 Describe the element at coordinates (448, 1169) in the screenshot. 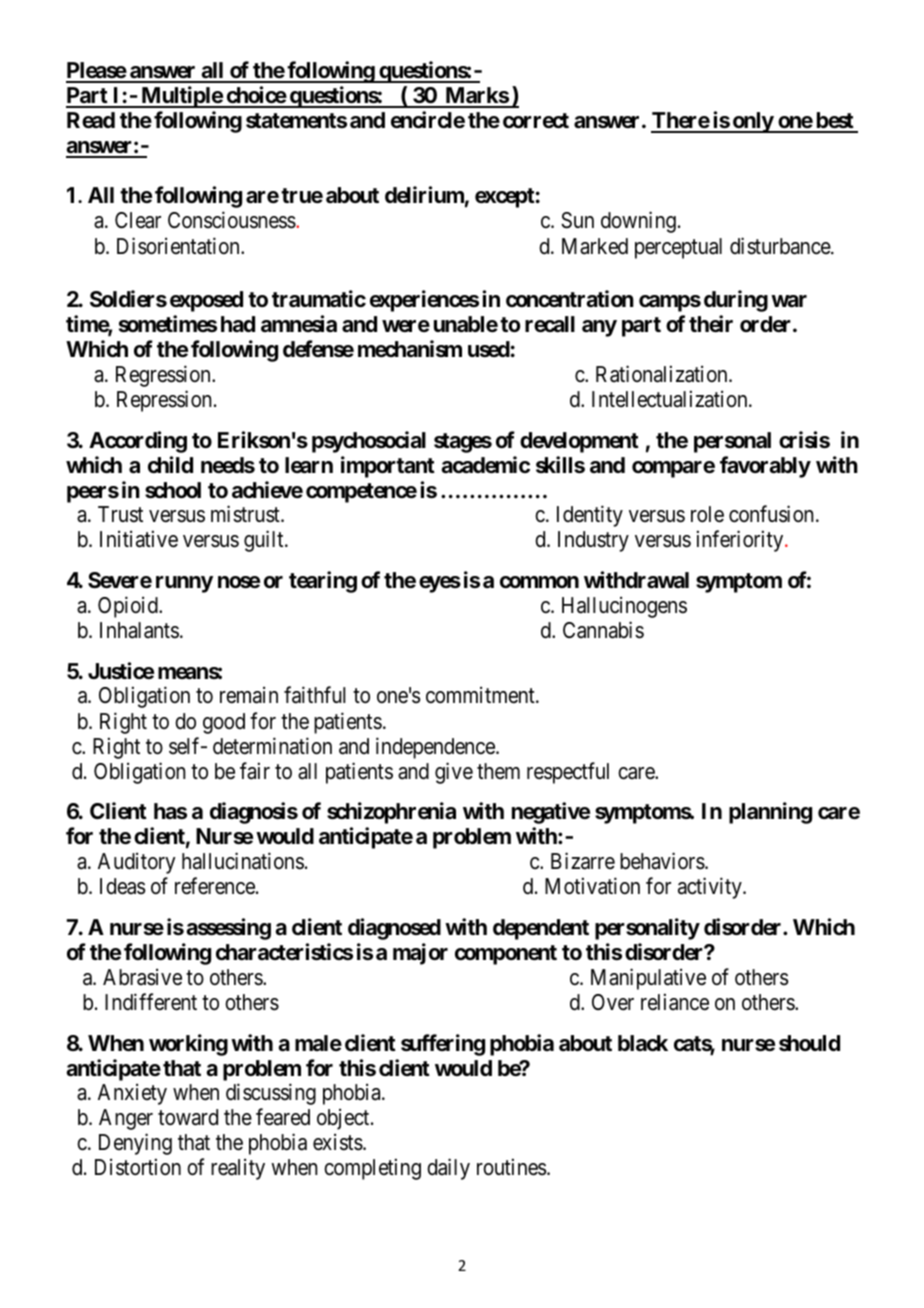

I see `daily` at that location.
